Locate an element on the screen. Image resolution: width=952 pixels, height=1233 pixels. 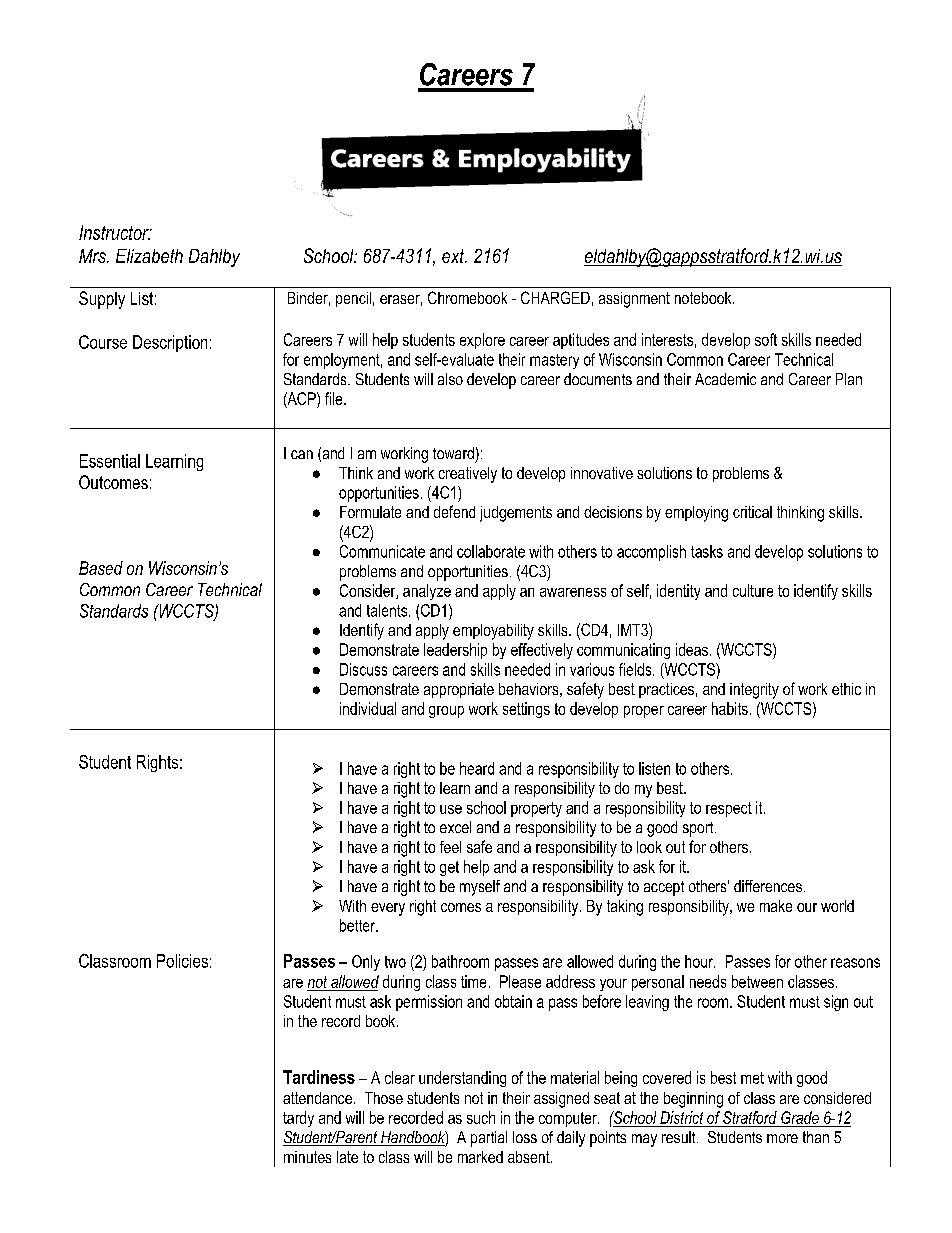
tardy is located at coordinates (298, 1119).
